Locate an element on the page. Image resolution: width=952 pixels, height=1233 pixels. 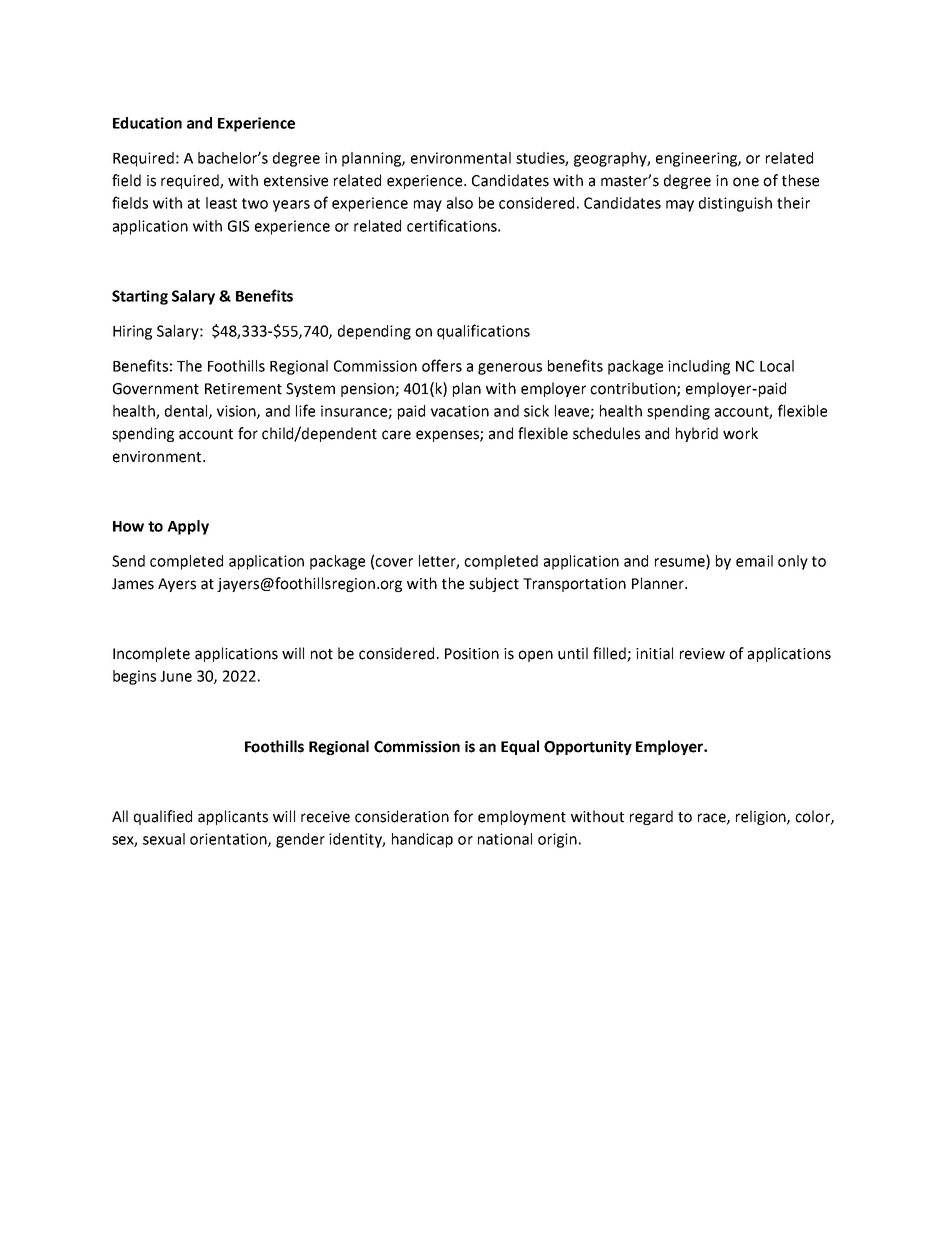
one is located at coordinates (746, 182).
